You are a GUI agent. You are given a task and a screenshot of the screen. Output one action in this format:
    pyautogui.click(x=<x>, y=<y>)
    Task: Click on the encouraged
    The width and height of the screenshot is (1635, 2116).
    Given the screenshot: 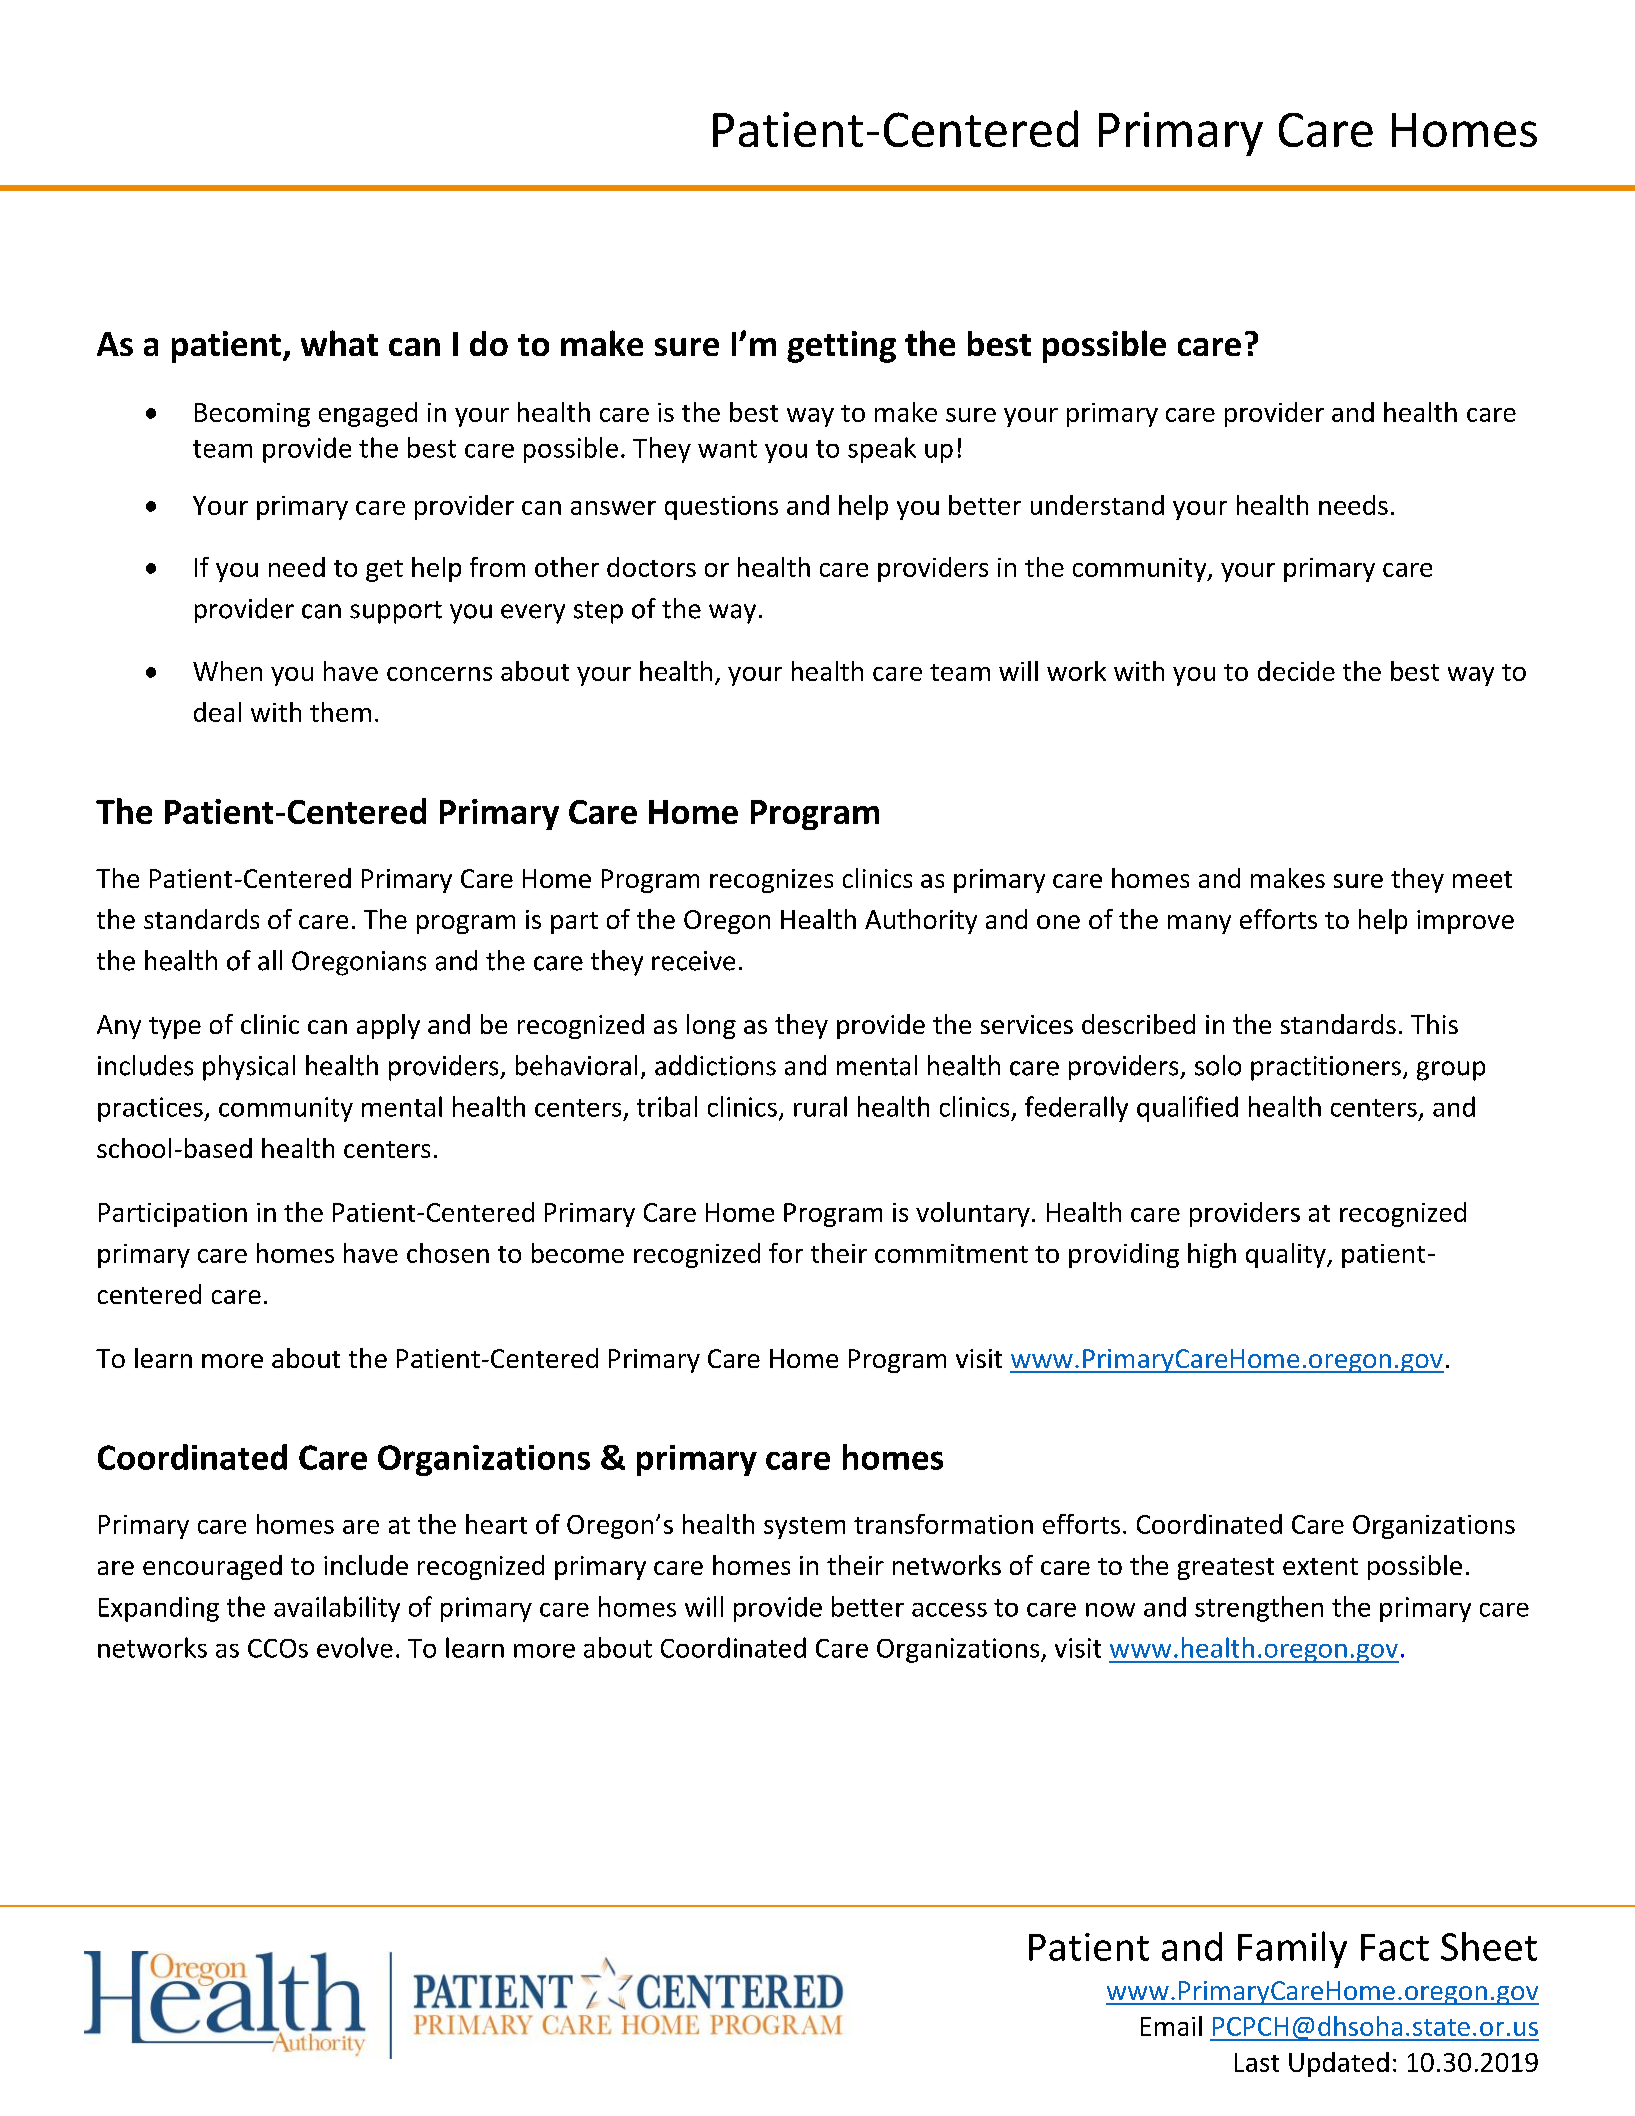 What is the action you would take?
    pyautogui.click(x=212, y=1567)
